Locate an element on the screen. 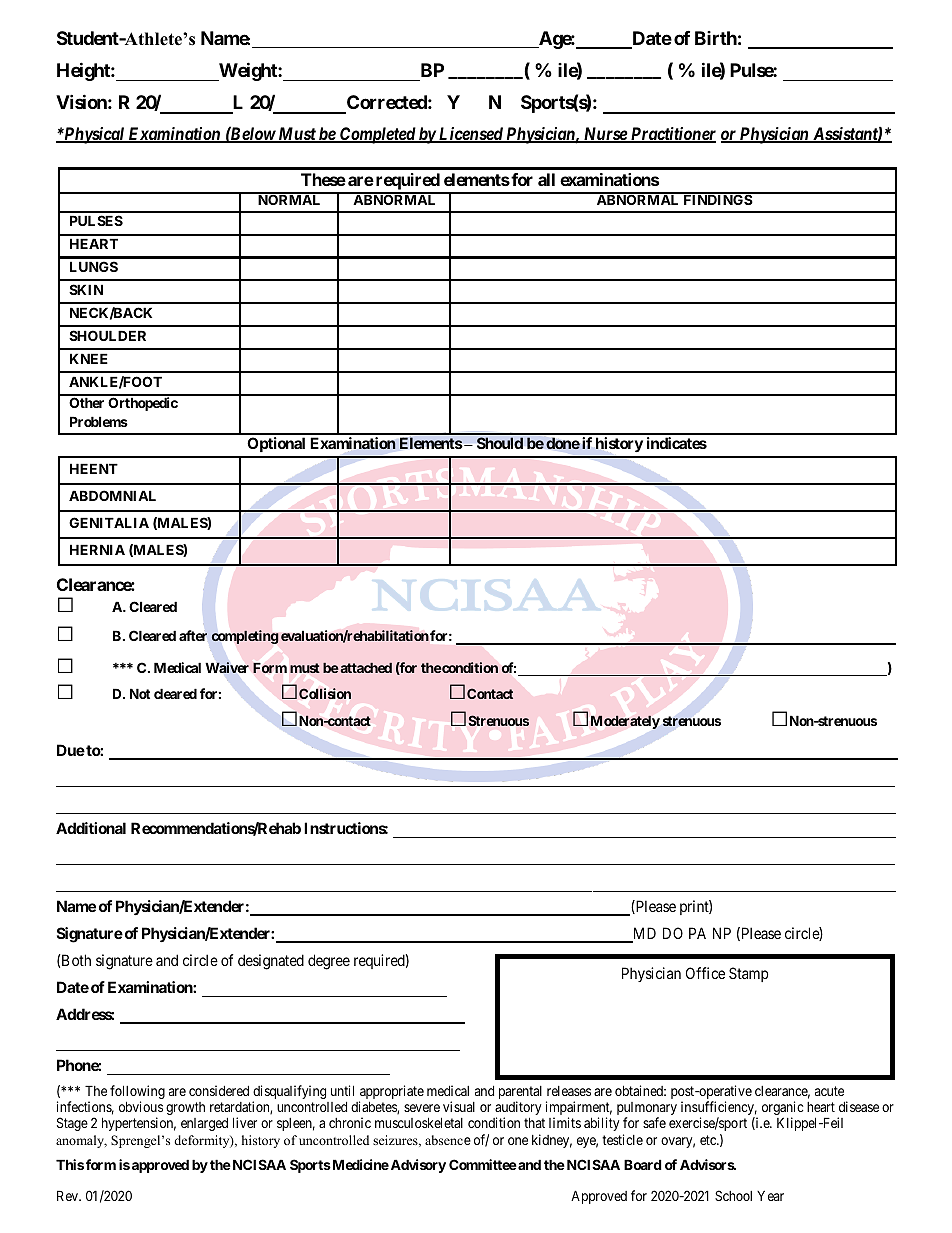  Additional is located at coordinates (91, 828).
